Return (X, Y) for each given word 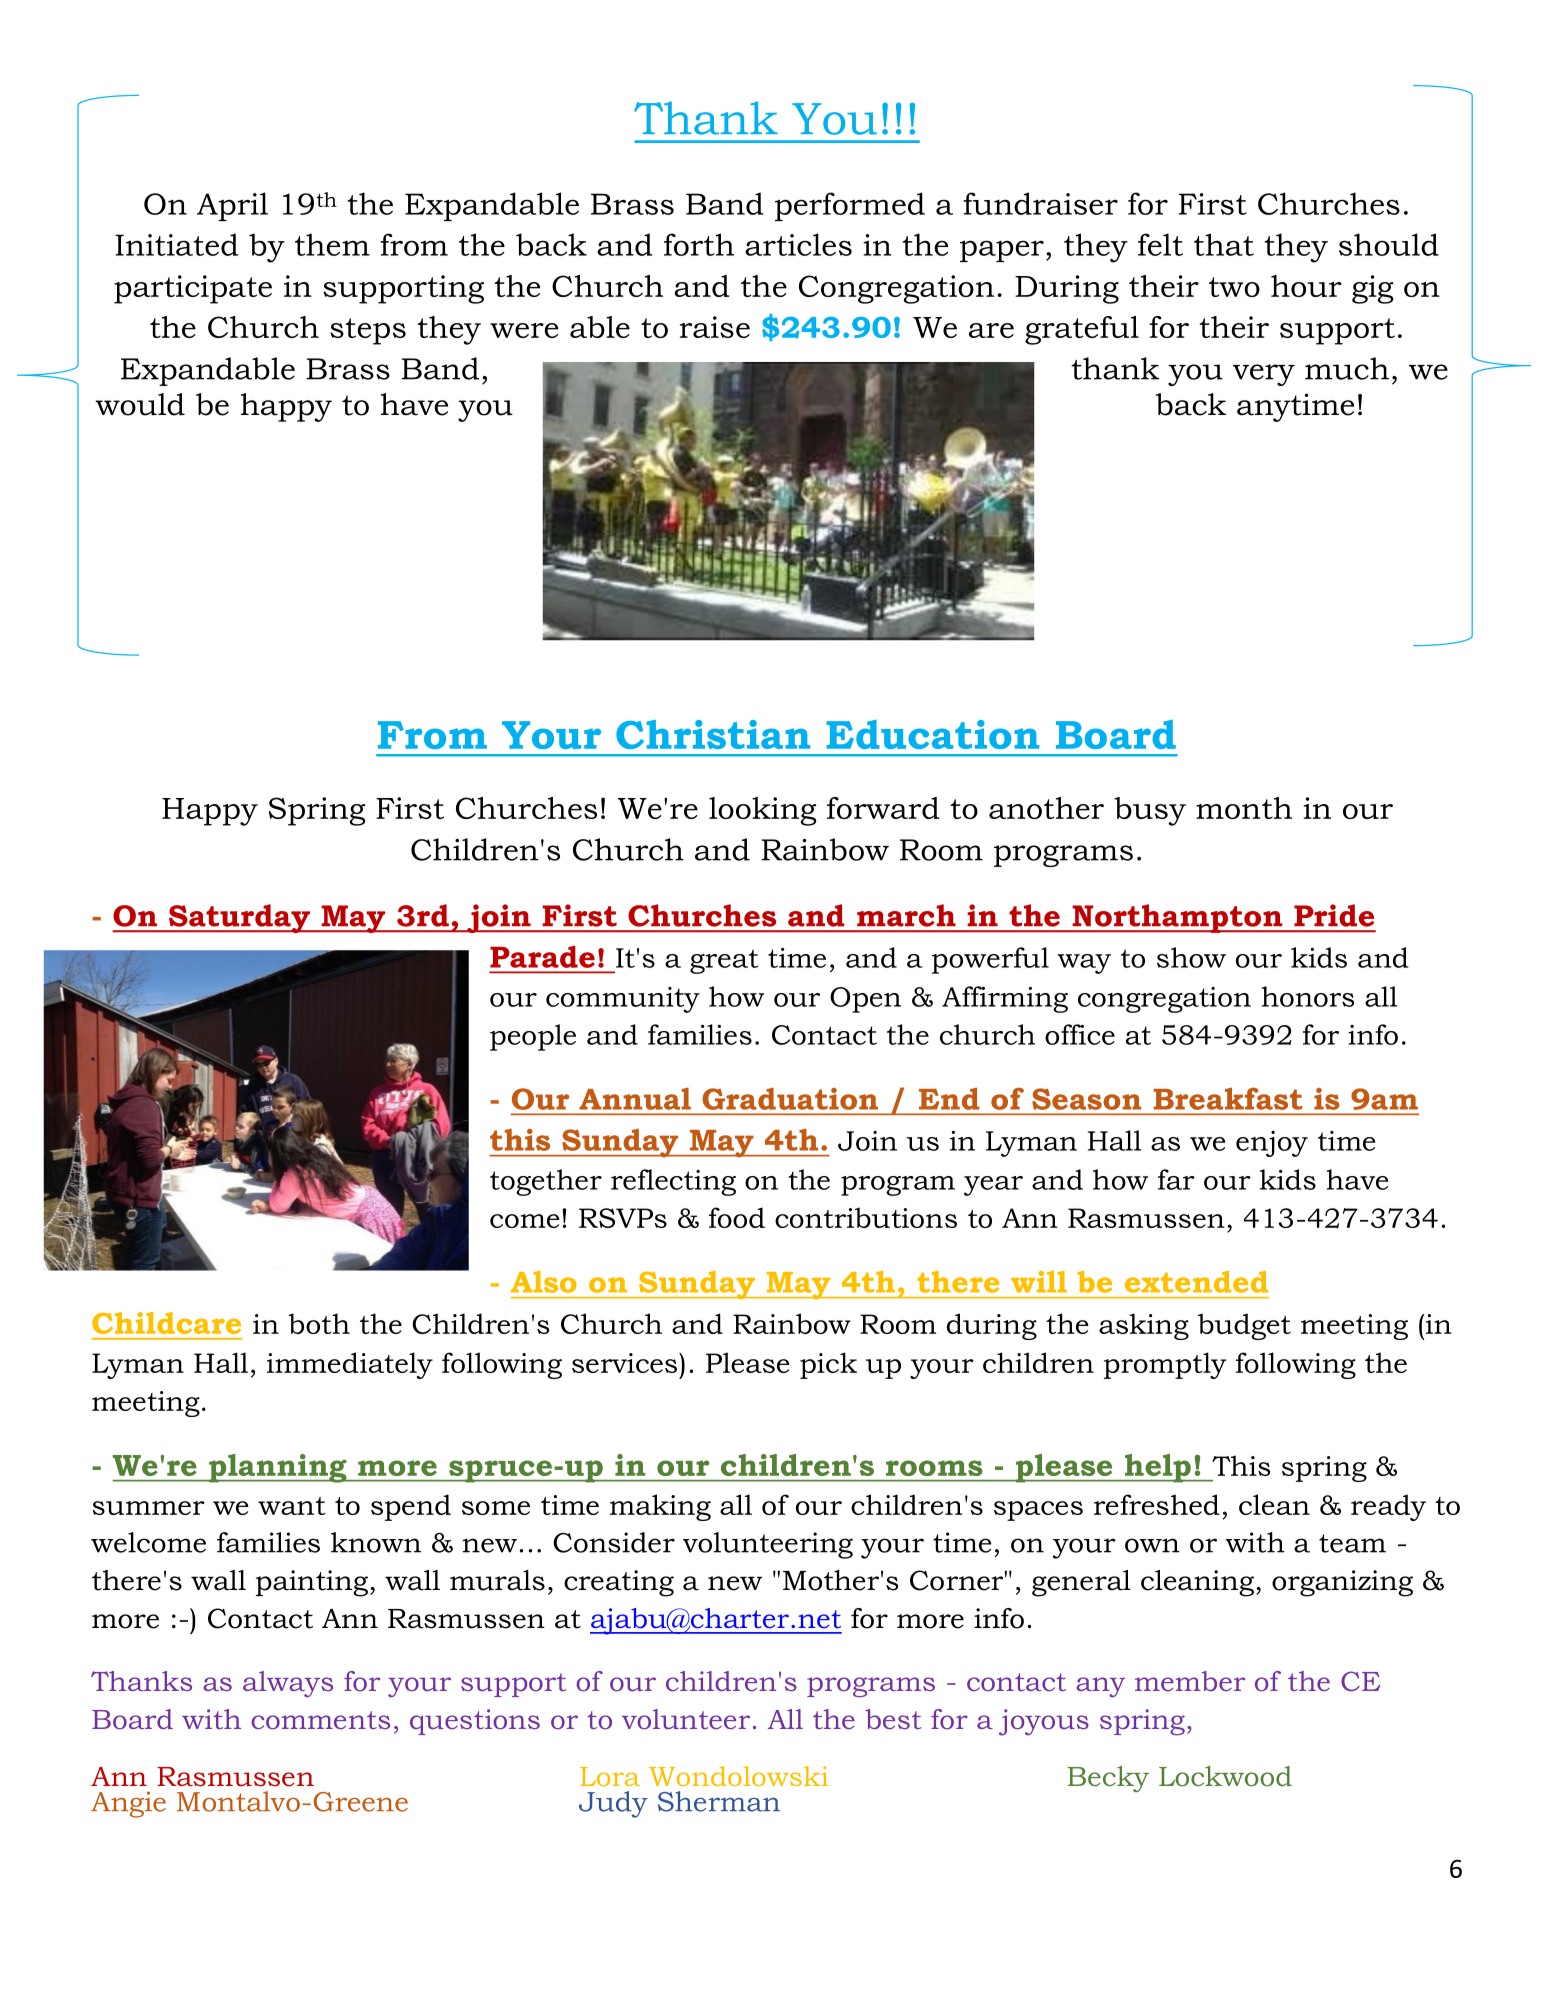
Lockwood (1225, 1776)
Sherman (719, 1801)
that (1224, 244)
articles (798, 244)
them (332, 244)
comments (320, 1720)
